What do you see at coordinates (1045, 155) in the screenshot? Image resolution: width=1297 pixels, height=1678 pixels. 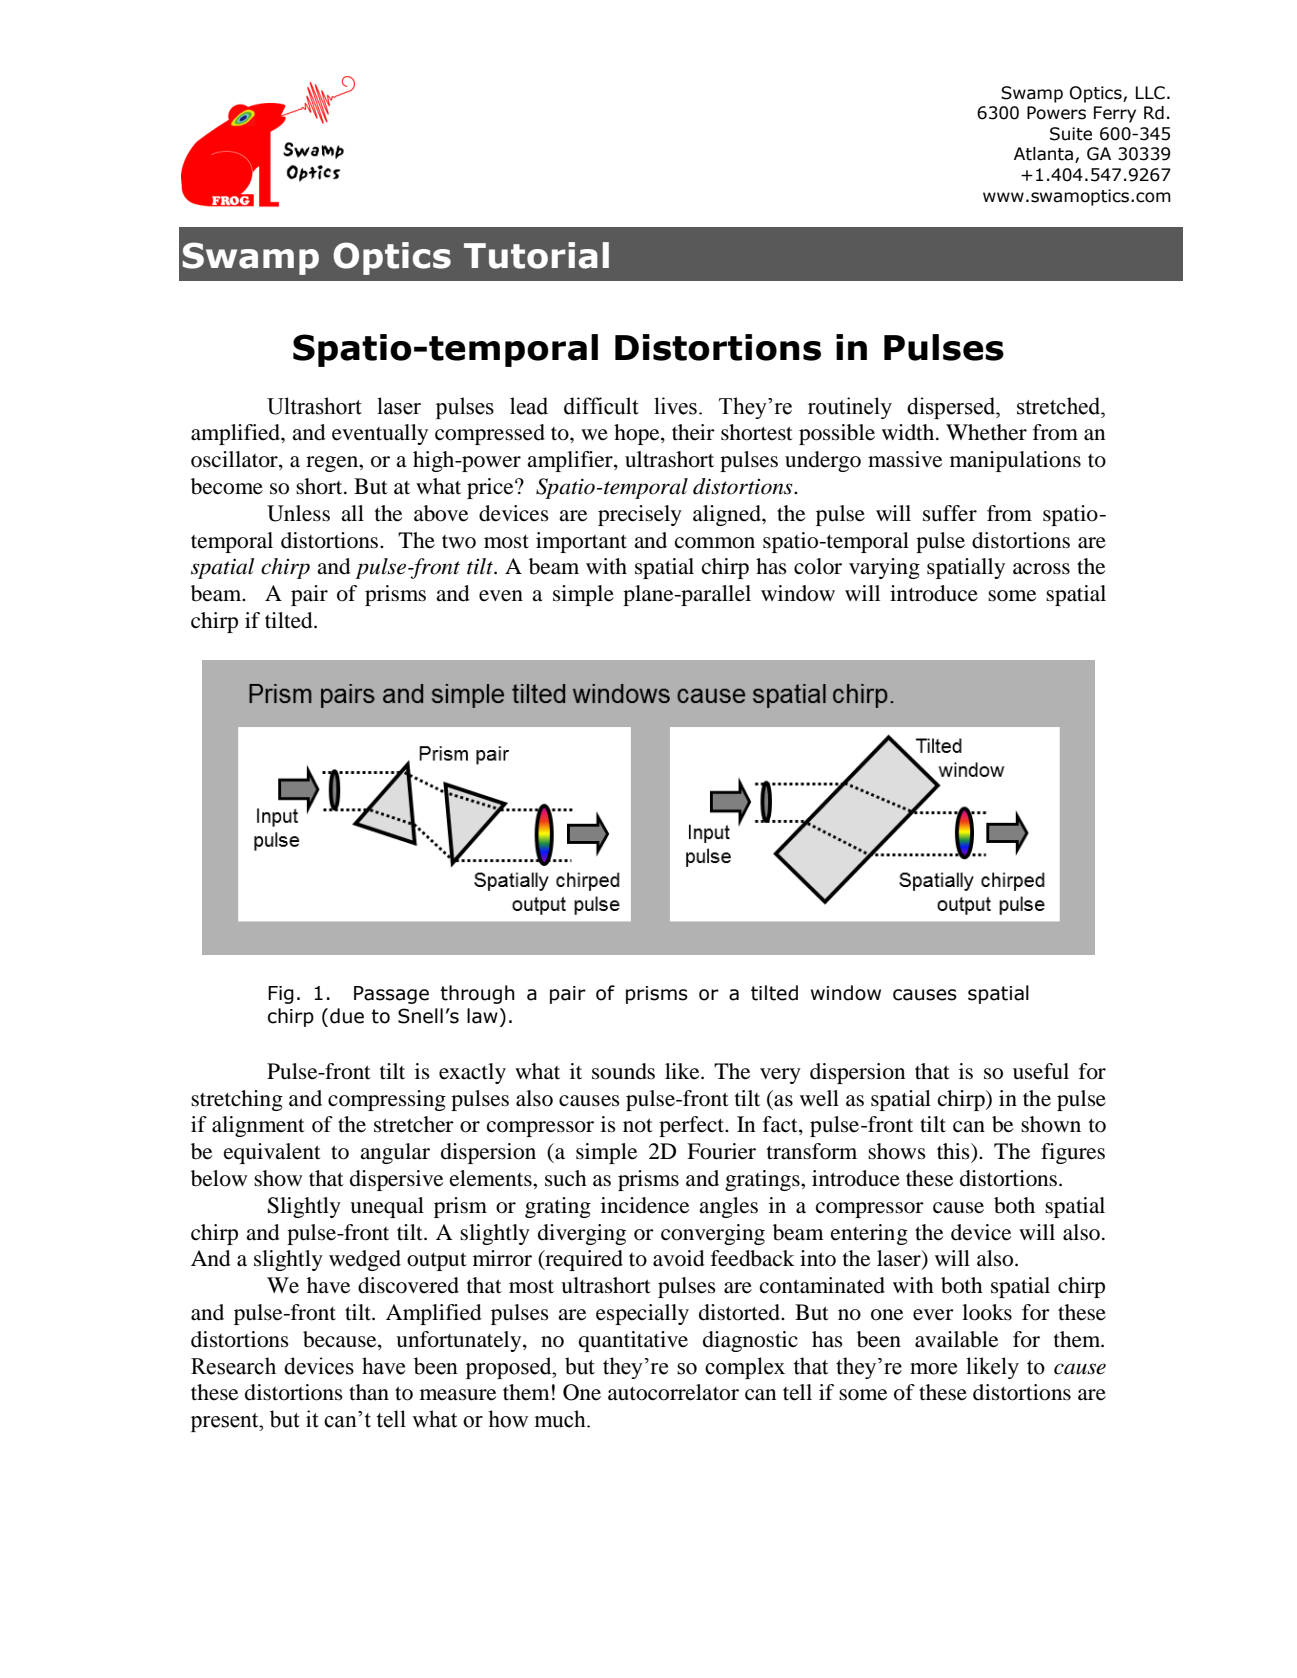 I see `Atlanta` at bounding box center [1045, 155].
